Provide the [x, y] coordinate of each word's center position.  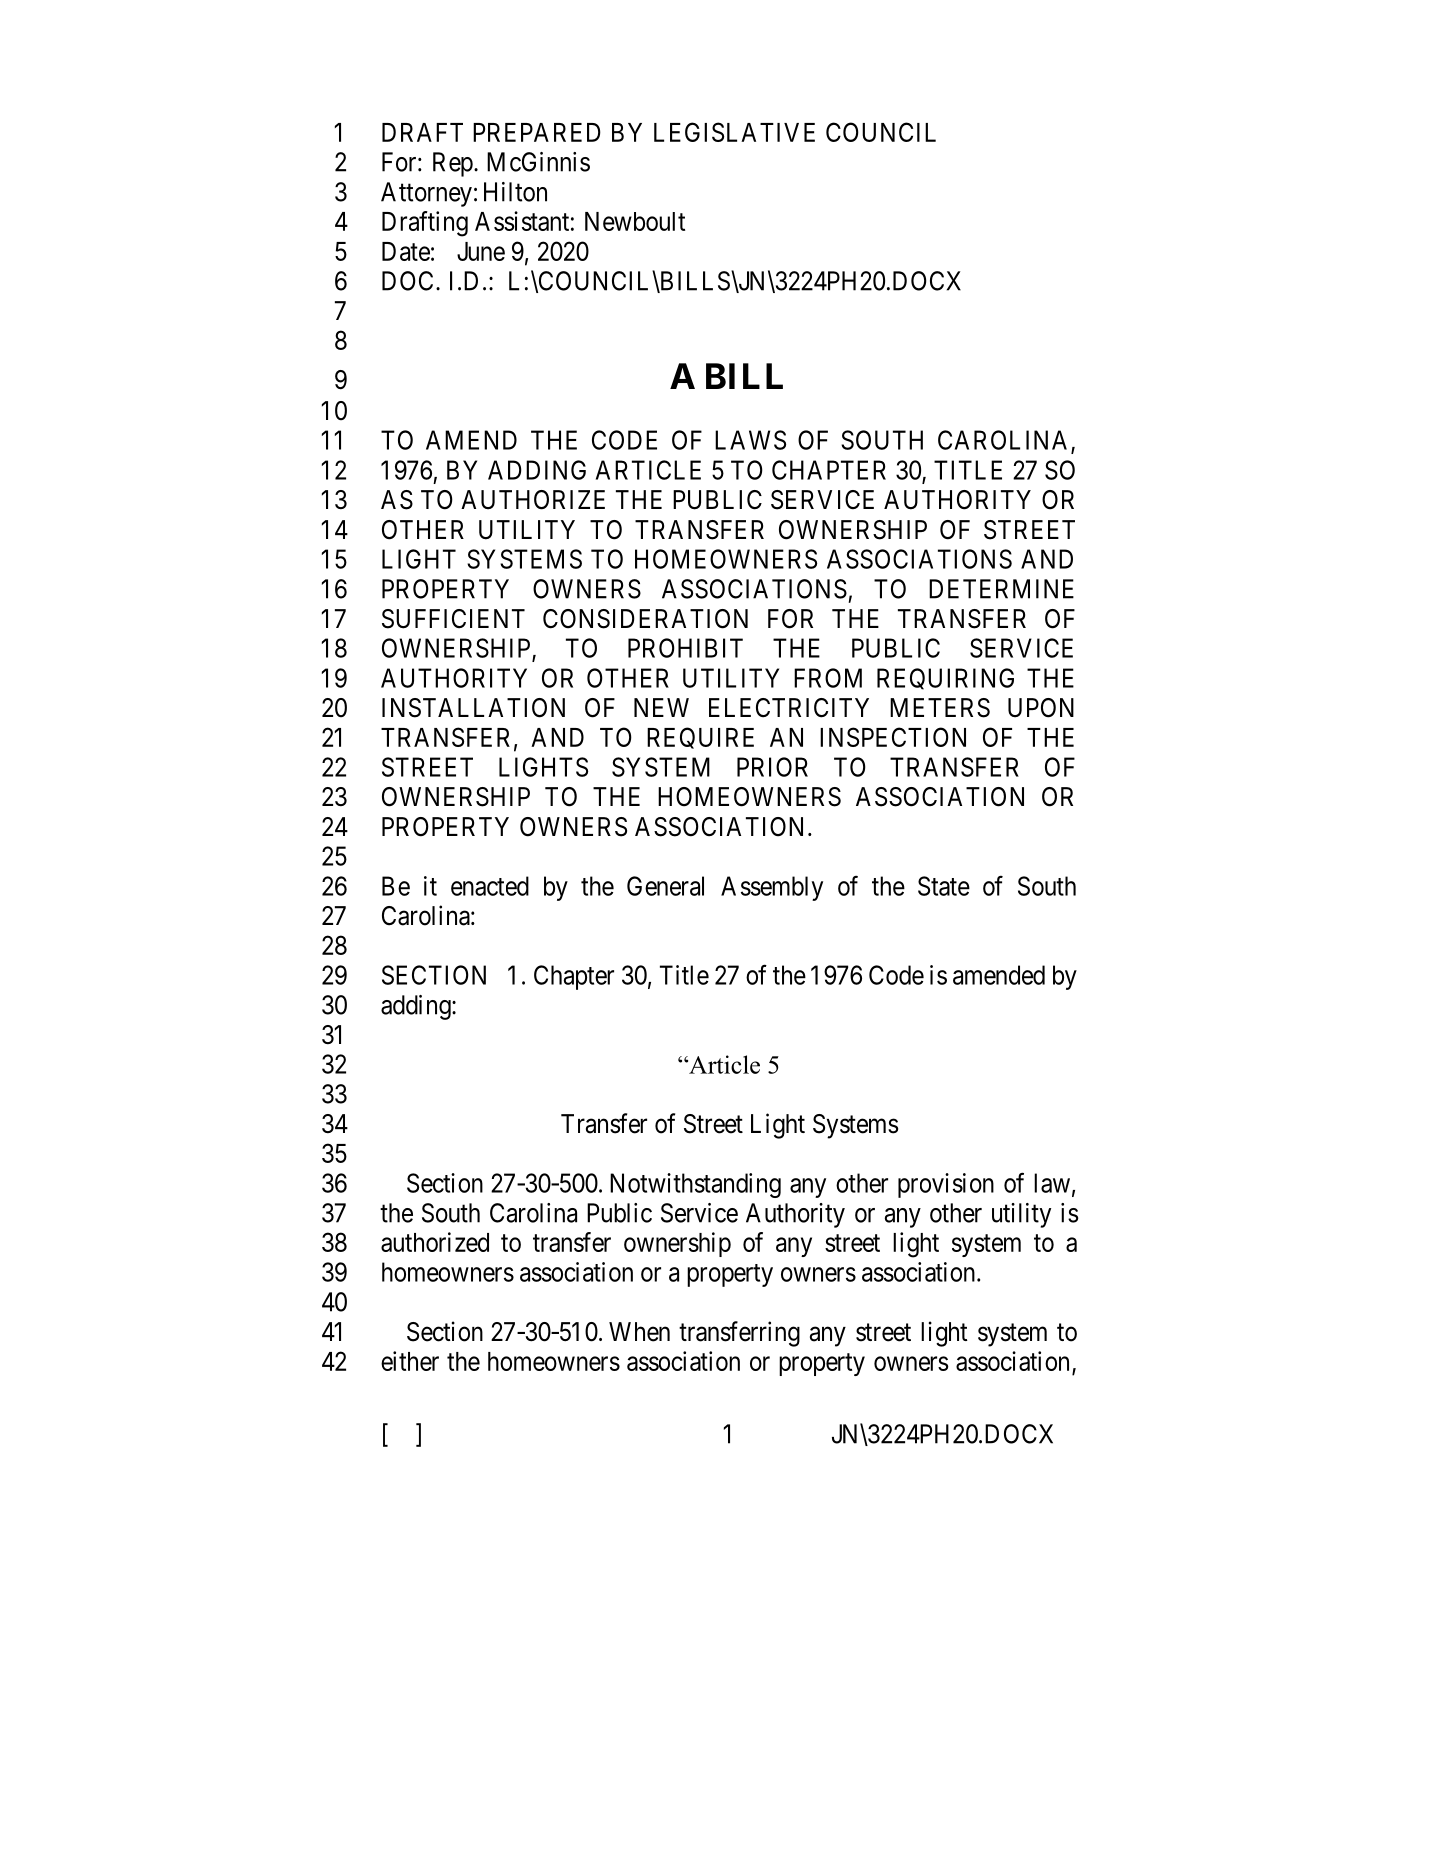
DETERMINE [1001, 589]
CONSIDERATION [645, 619]
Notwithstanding [695, 1185]
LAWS [750, 440]
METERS [940, 708]
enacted [490, 886]
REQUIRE [700, 738]
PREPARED [537, 132]
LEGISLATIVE [734, 132]
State [944, 886]
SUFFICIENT [453, 619]
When [639, 1332]
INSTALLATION [473, 708]
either [410, 1361]
